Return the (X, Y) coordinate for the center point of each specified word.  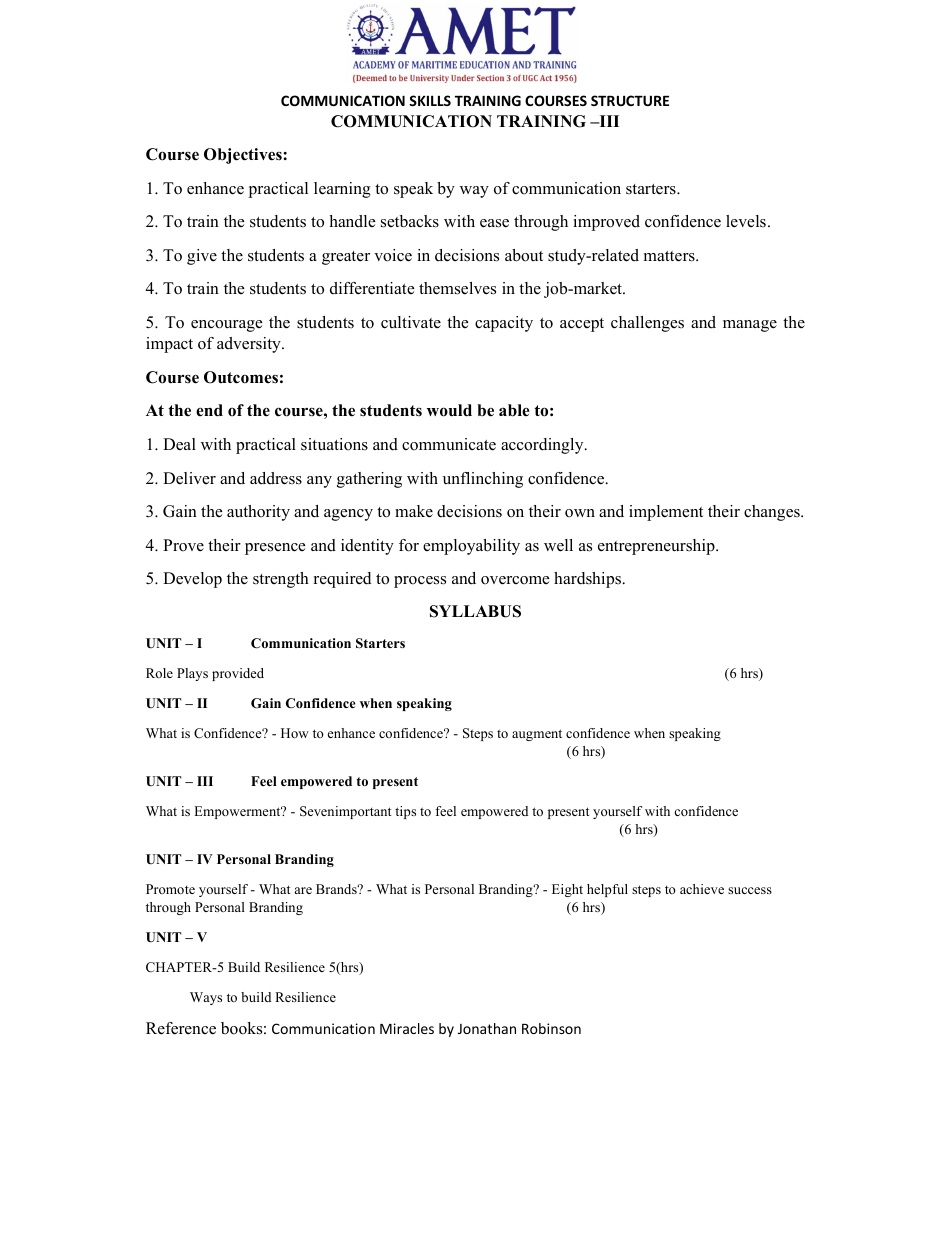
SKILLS (430, 100)
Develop (192, 580)
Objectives (243, 156)
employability (471, 547)
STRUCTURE (630, 100)
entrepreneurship (657, 547)
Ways (206, 998)
